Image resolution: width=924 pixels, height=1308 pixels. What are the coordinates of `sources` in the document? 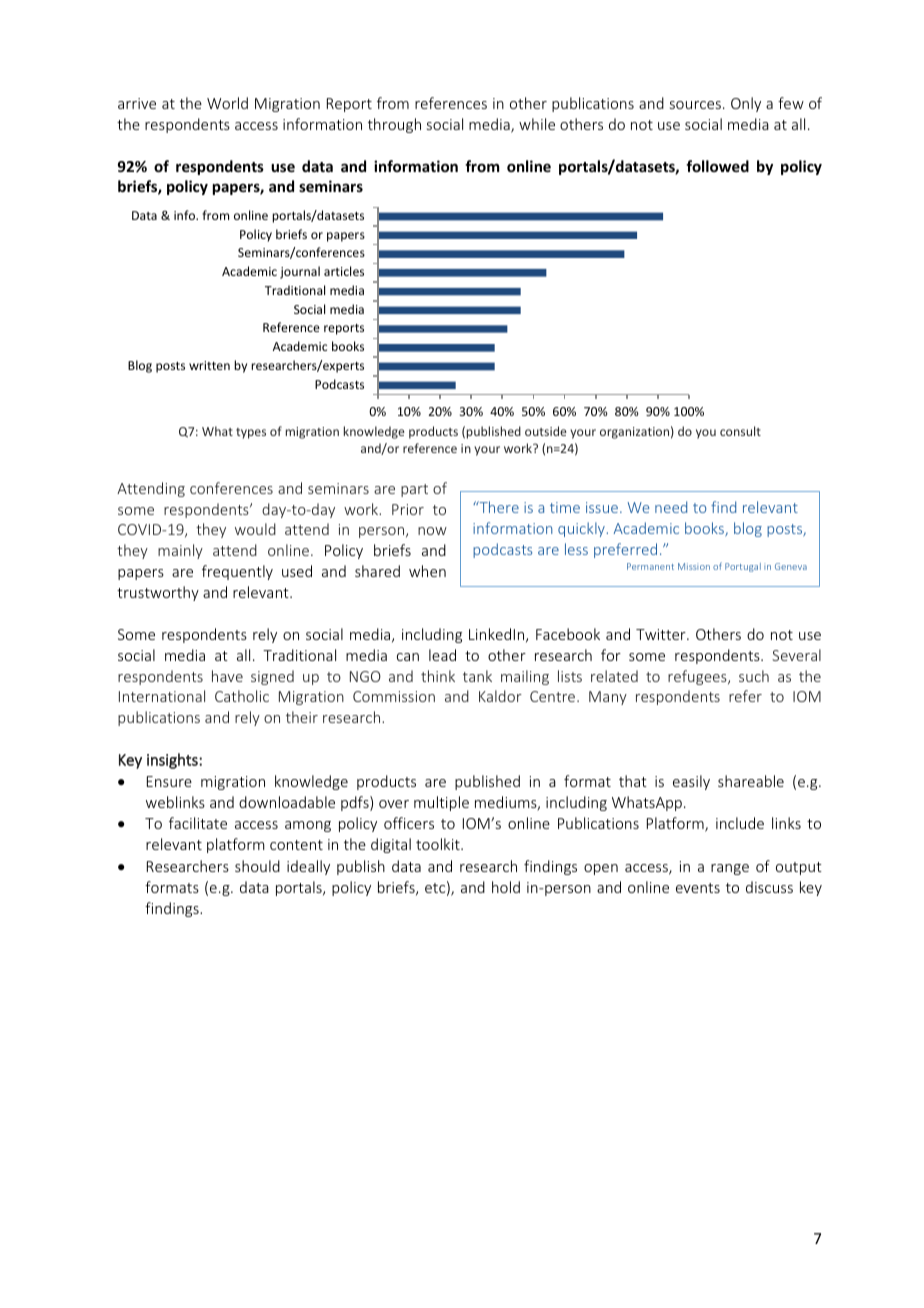 It's located at (695, 105).
